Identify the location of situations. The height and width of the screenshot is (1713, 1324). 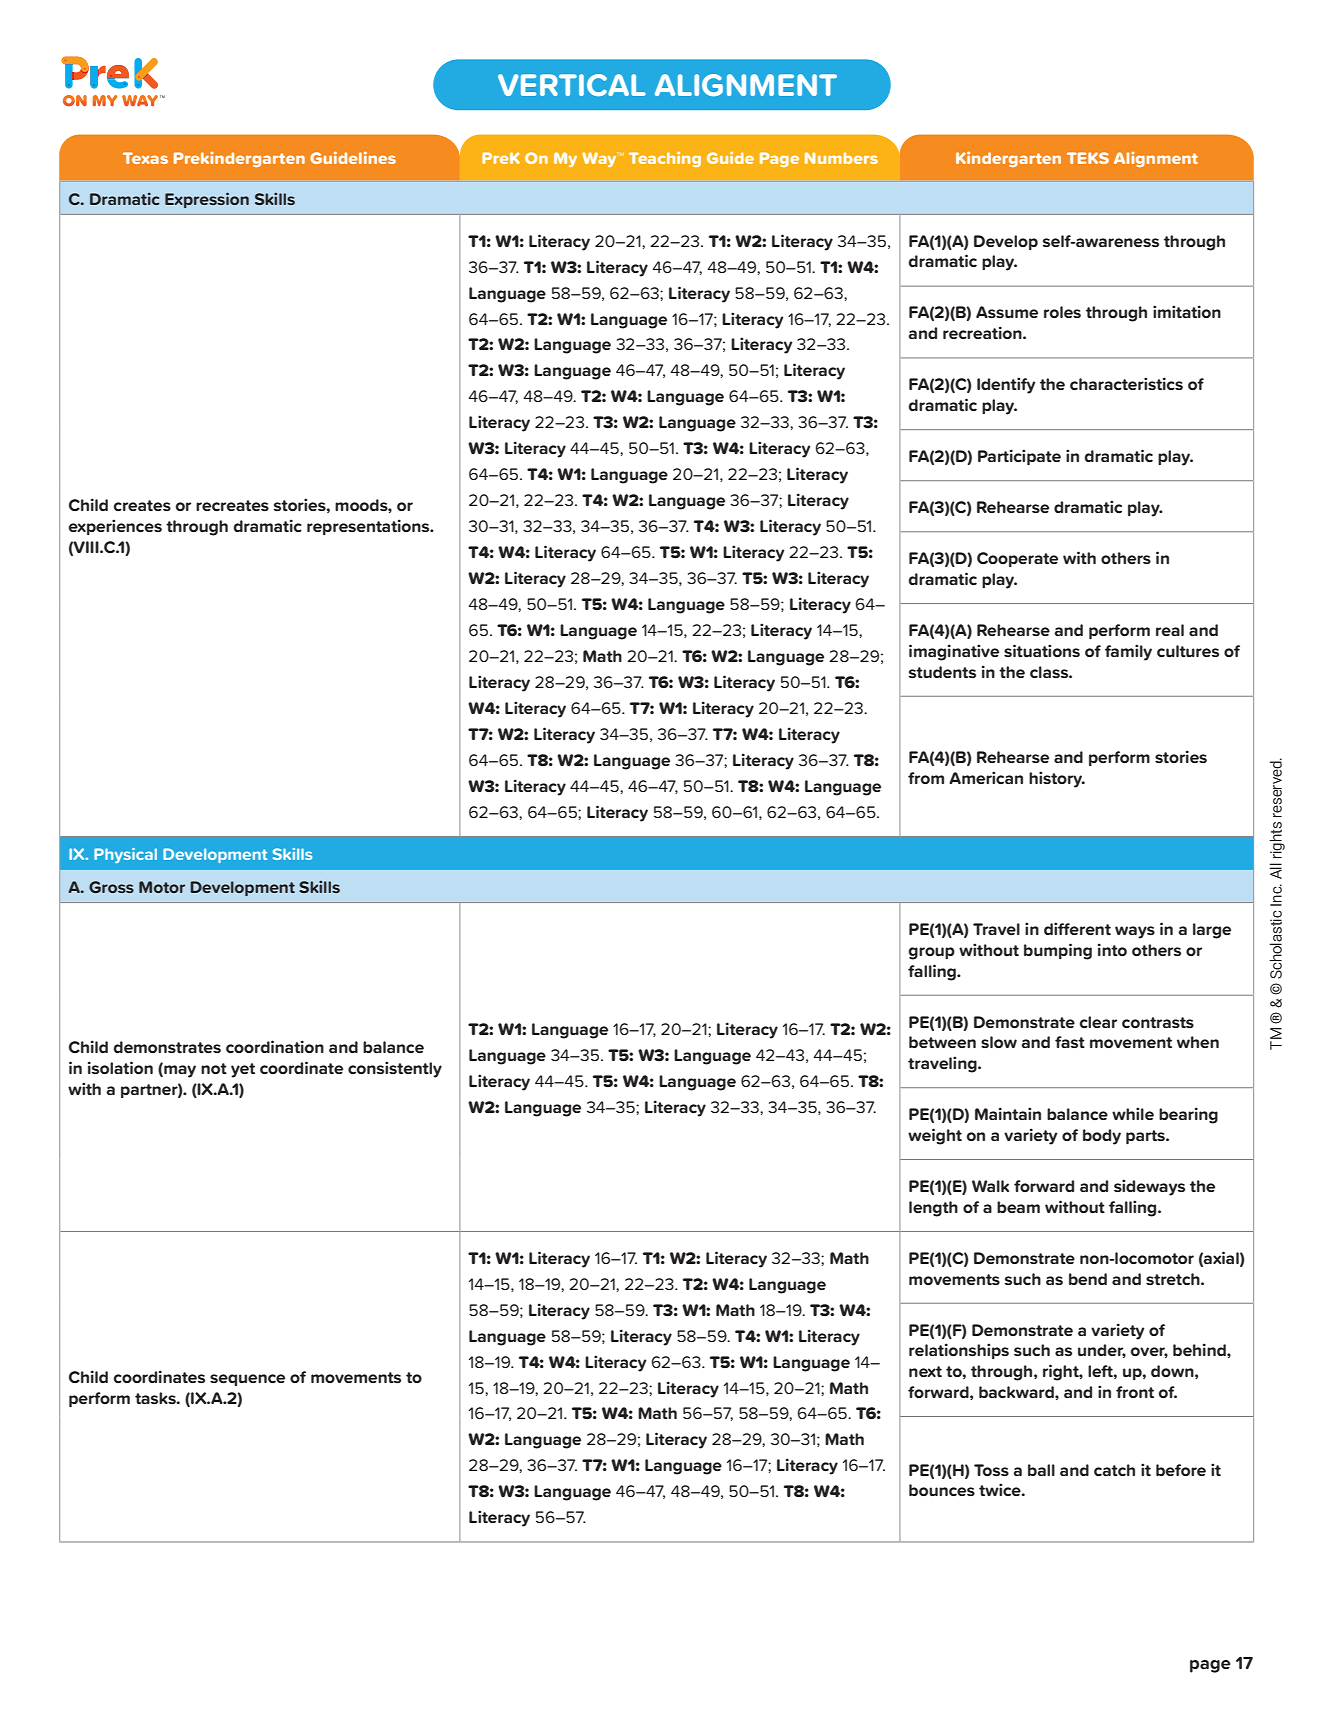
(1042, 650).
